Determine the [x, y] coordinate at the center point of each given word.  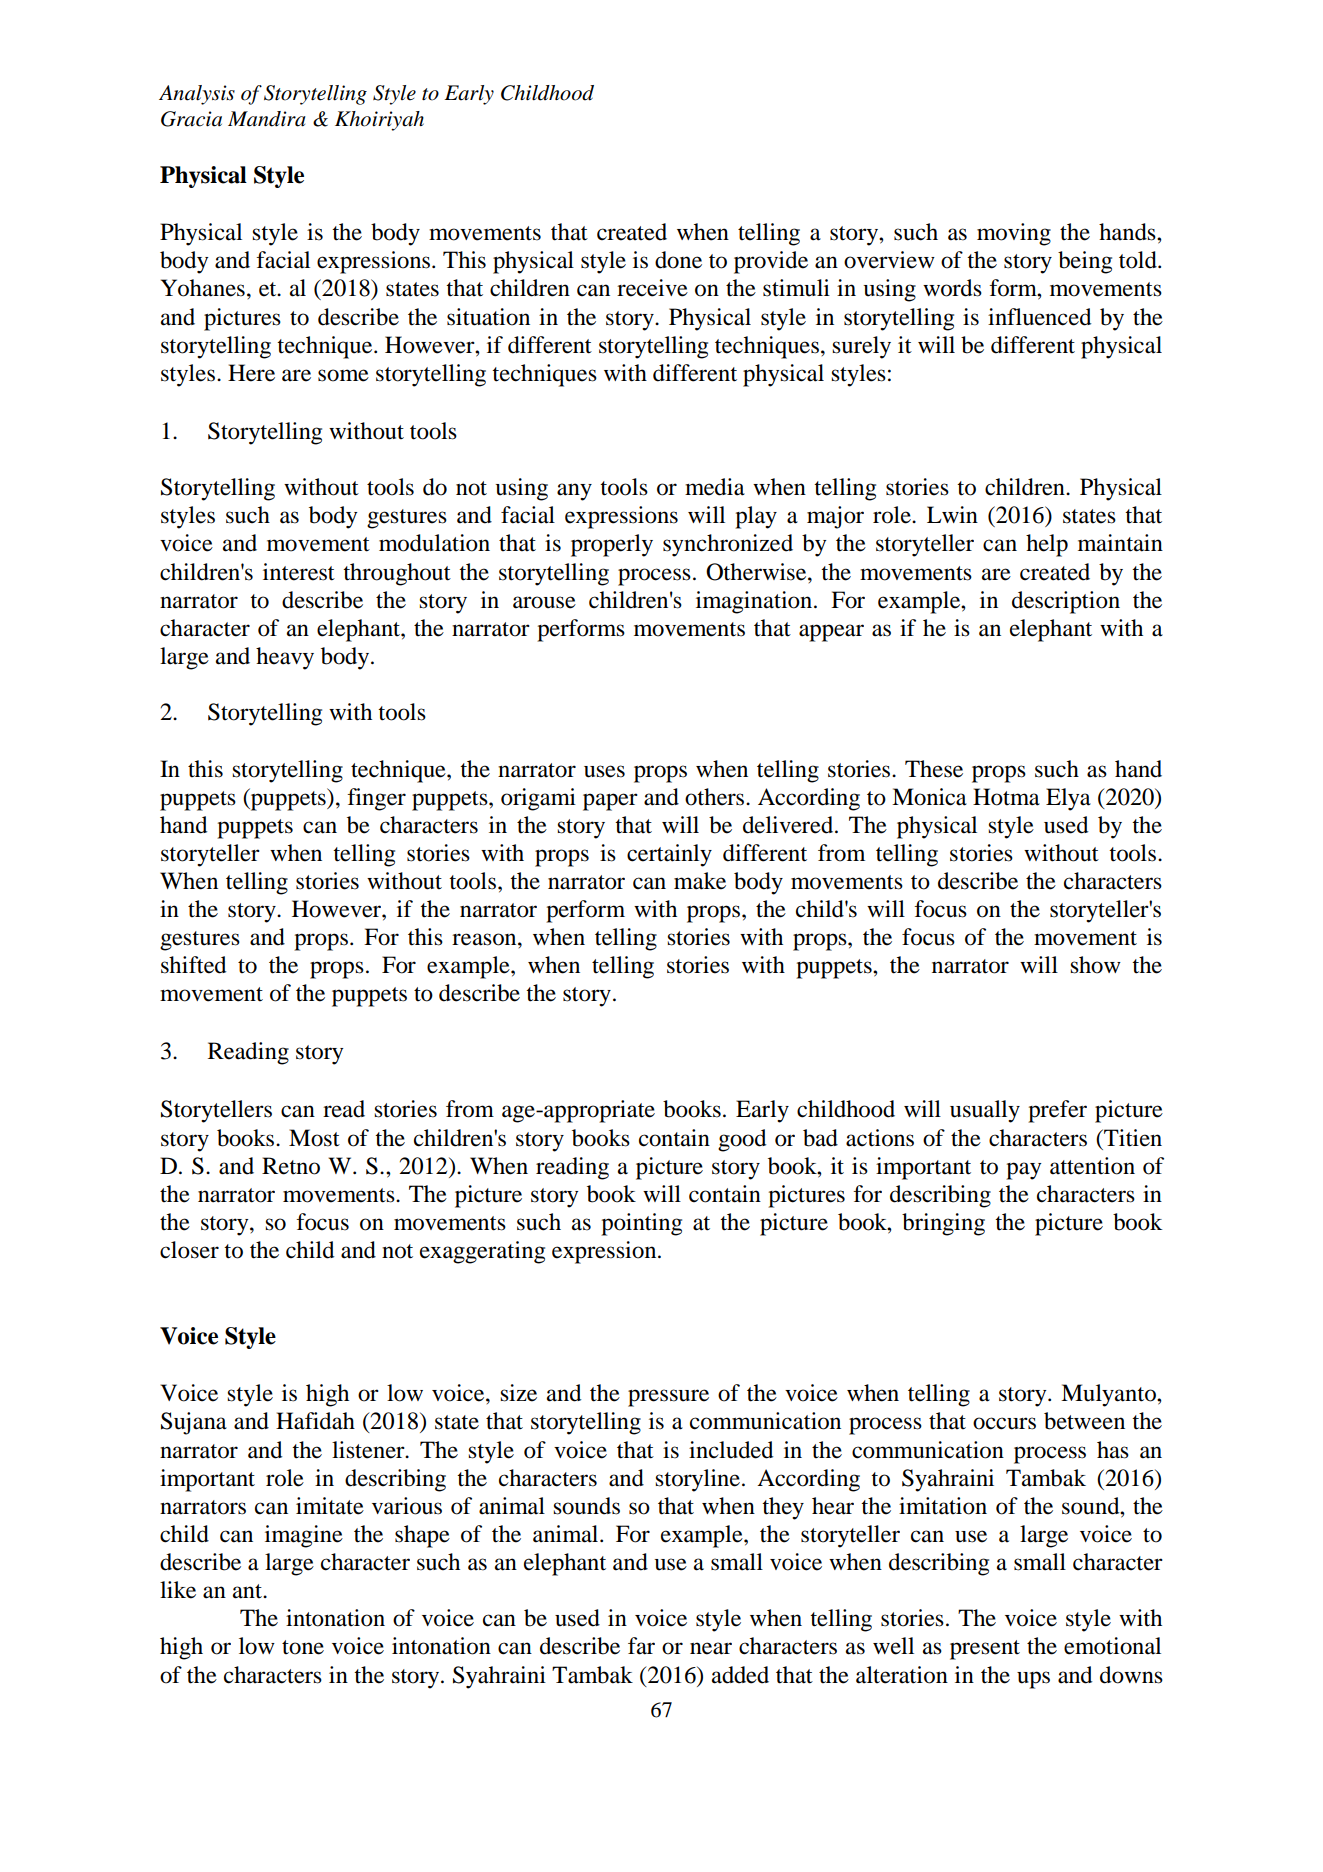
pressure [668, 1398]
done [678, 260]
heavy [285, 658]
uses [604, 771]
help [1047, 545]
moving [1014, 234]
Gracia [191, 119]
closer [189, 1250]
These [934, 769]
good [742, 1140]
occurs [1004, 1423]
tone [303, 1647]
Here [251, 373]
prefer [1057, 1111]
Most [314, 1138]
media [715, 487]
